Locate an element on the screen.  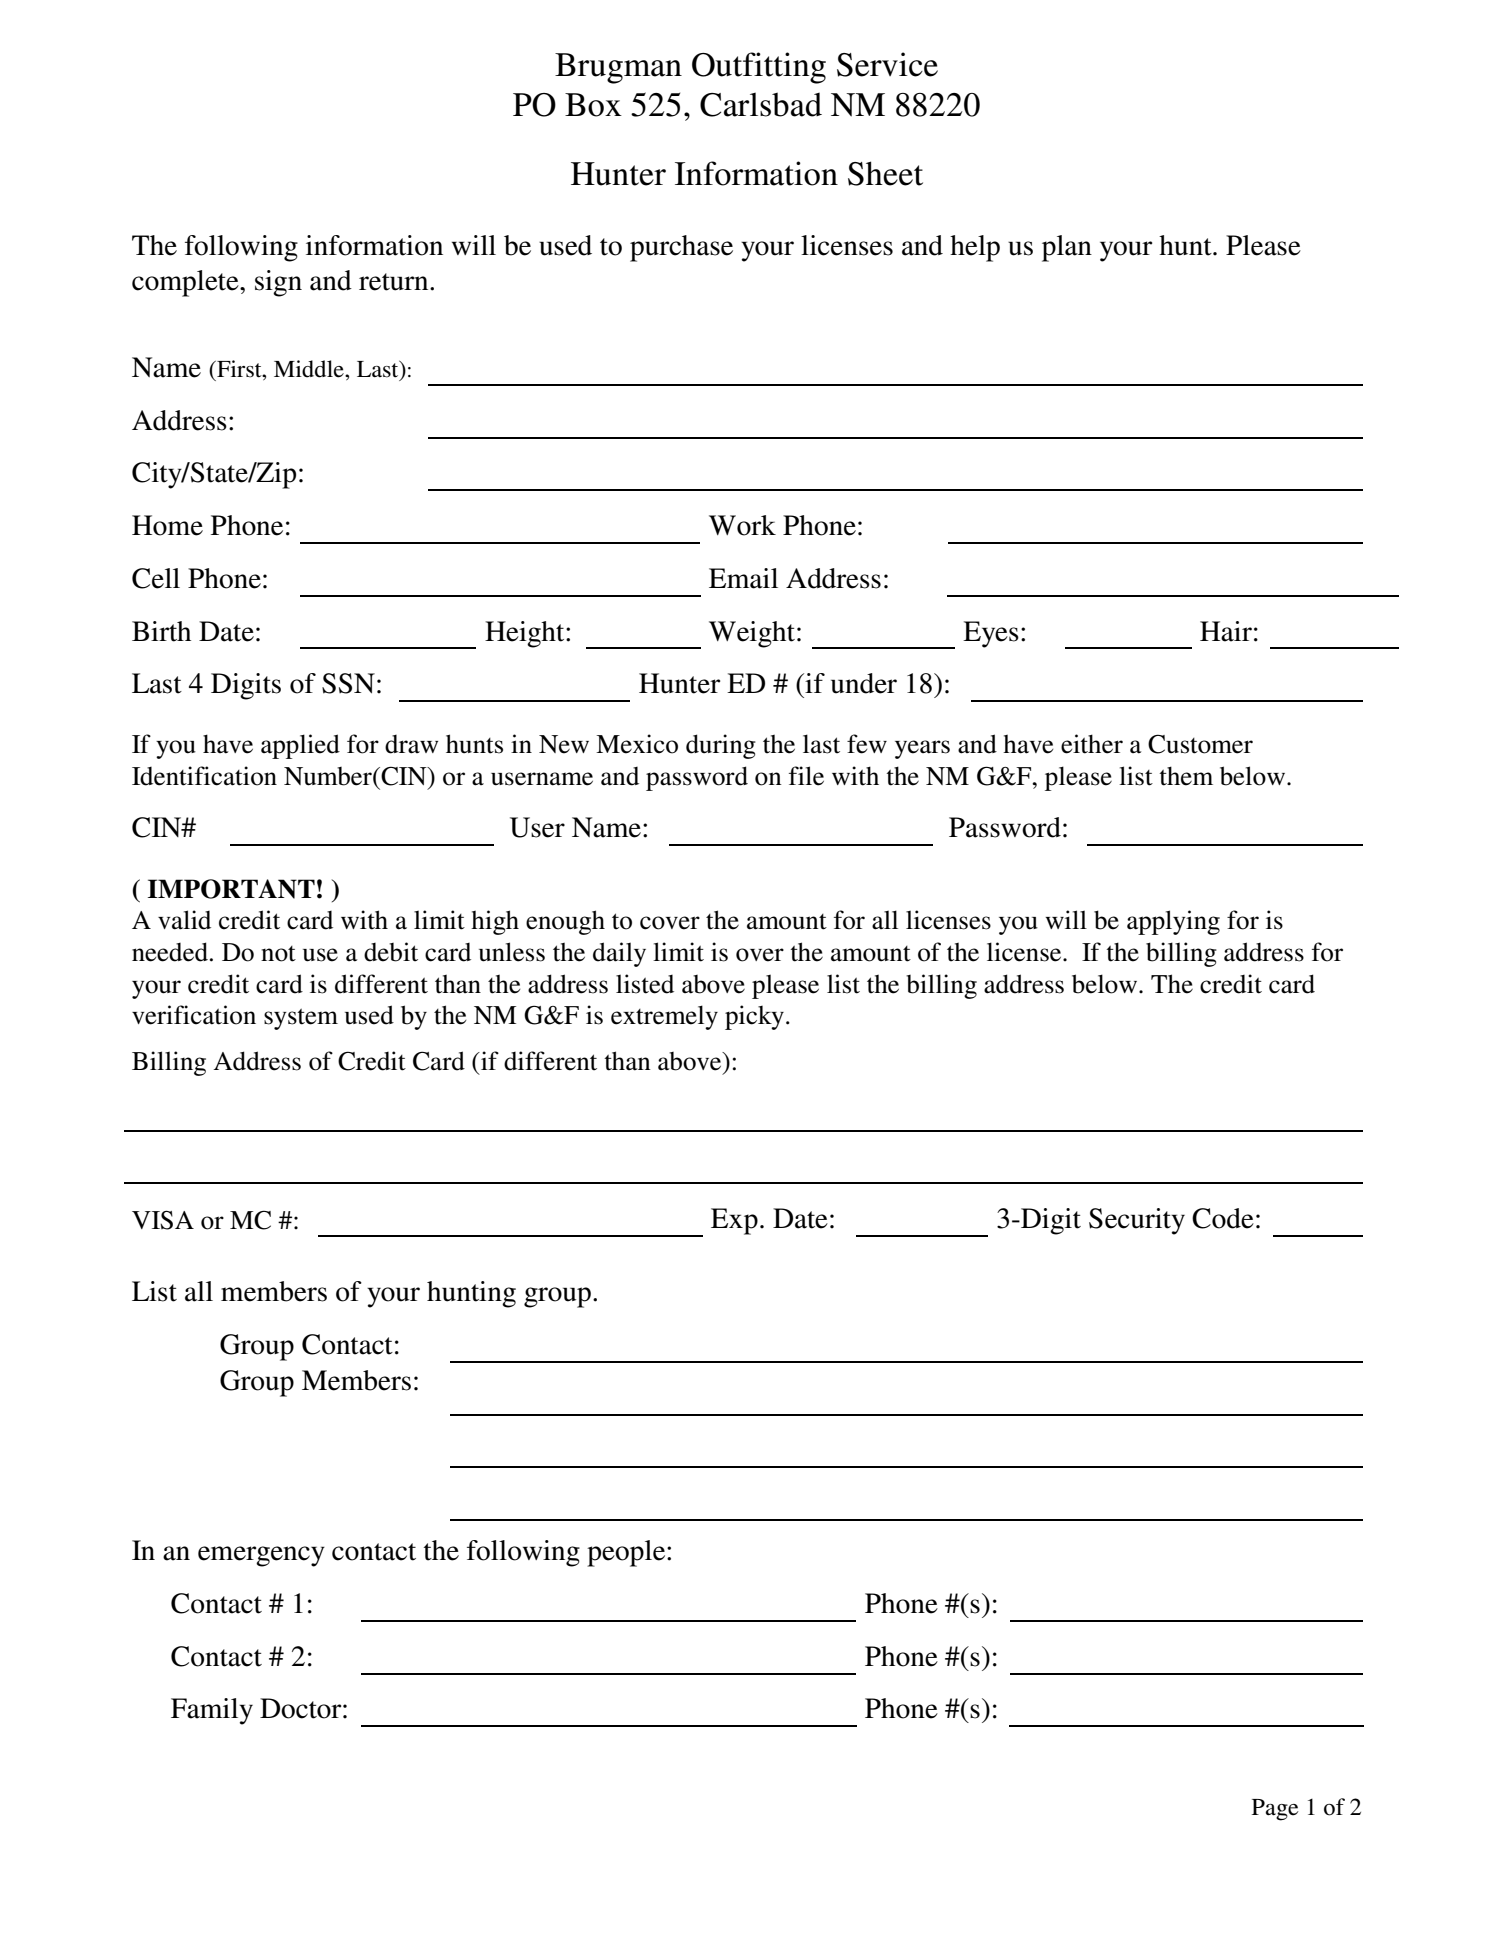
Middle is located at coordinates (310, 369).
